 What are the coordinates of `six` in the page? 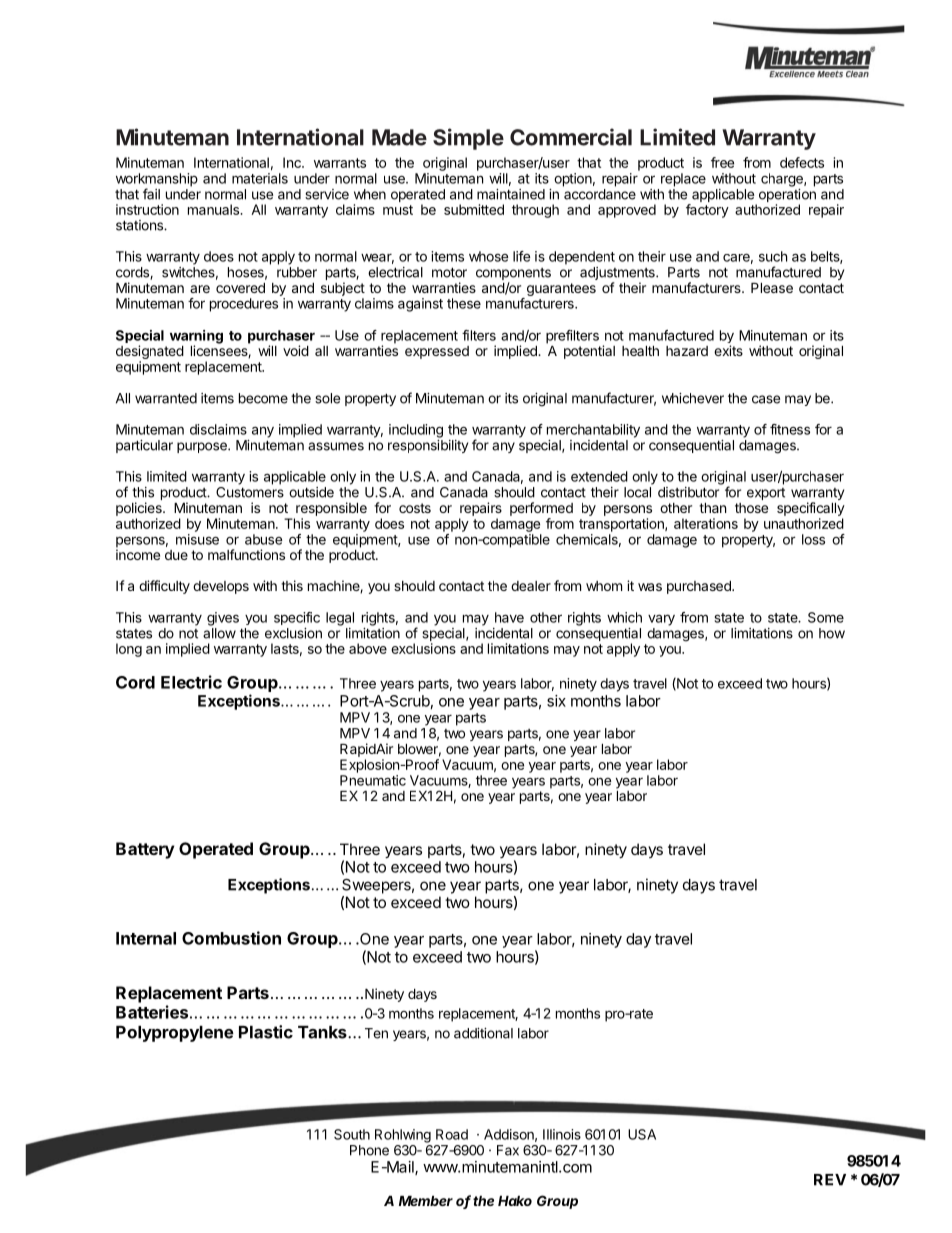 It's located at (556, 701).
